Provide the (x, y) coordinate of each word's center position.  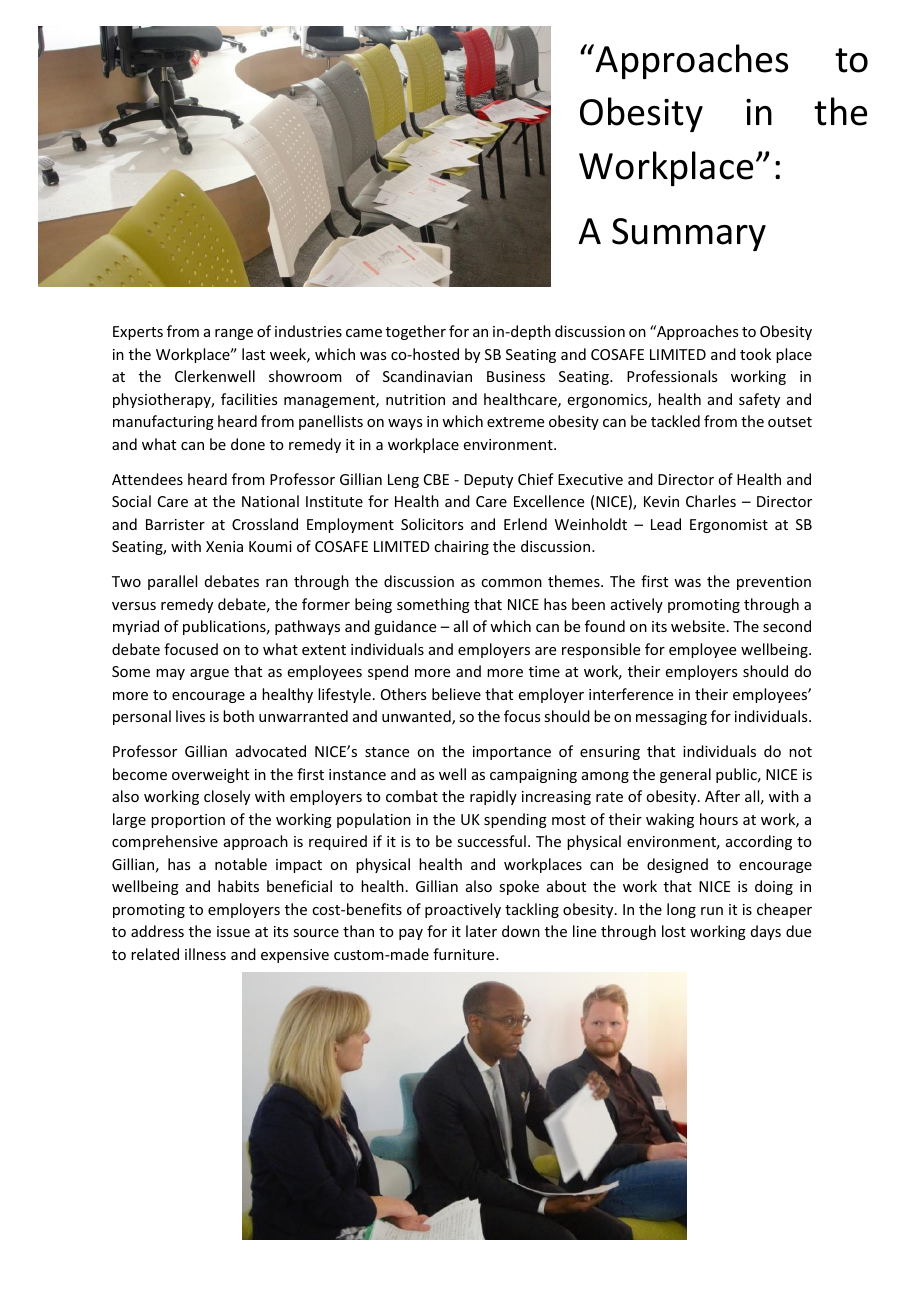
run (712, 911)
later (481, 931)
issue (233, 931)
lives (190, 716)
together (416, 332)
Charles (711, 501)
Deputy (488, 481)
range (234, 334)
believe (456, 694)
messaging (671, 718)
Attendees (147, 479)
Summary (689, 234)
